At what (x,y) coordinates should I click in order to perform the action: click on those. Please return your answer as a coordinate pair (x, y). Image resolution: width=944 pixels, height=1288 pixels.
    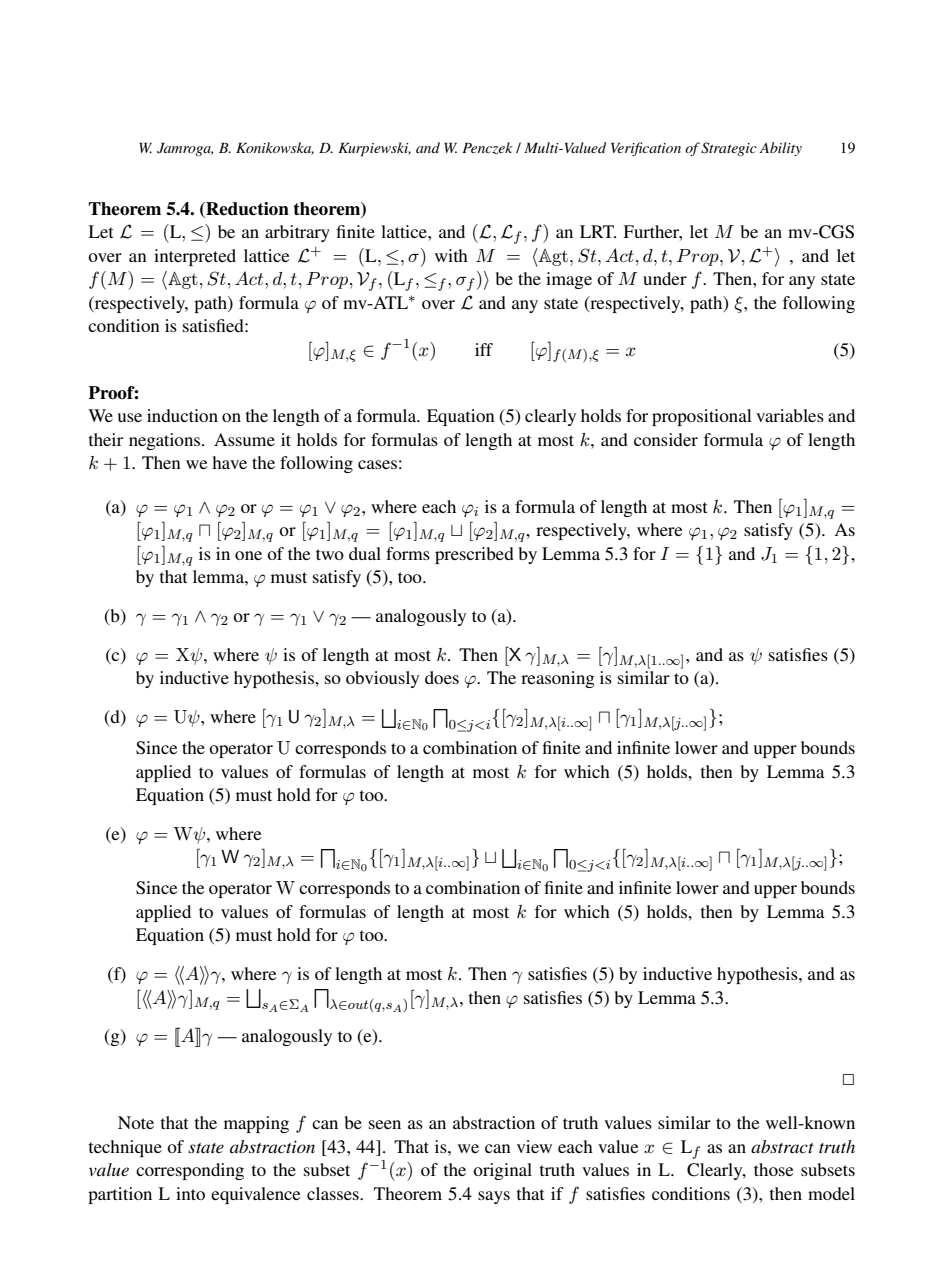
    Looking at the image, I should click on (774, 1169).
